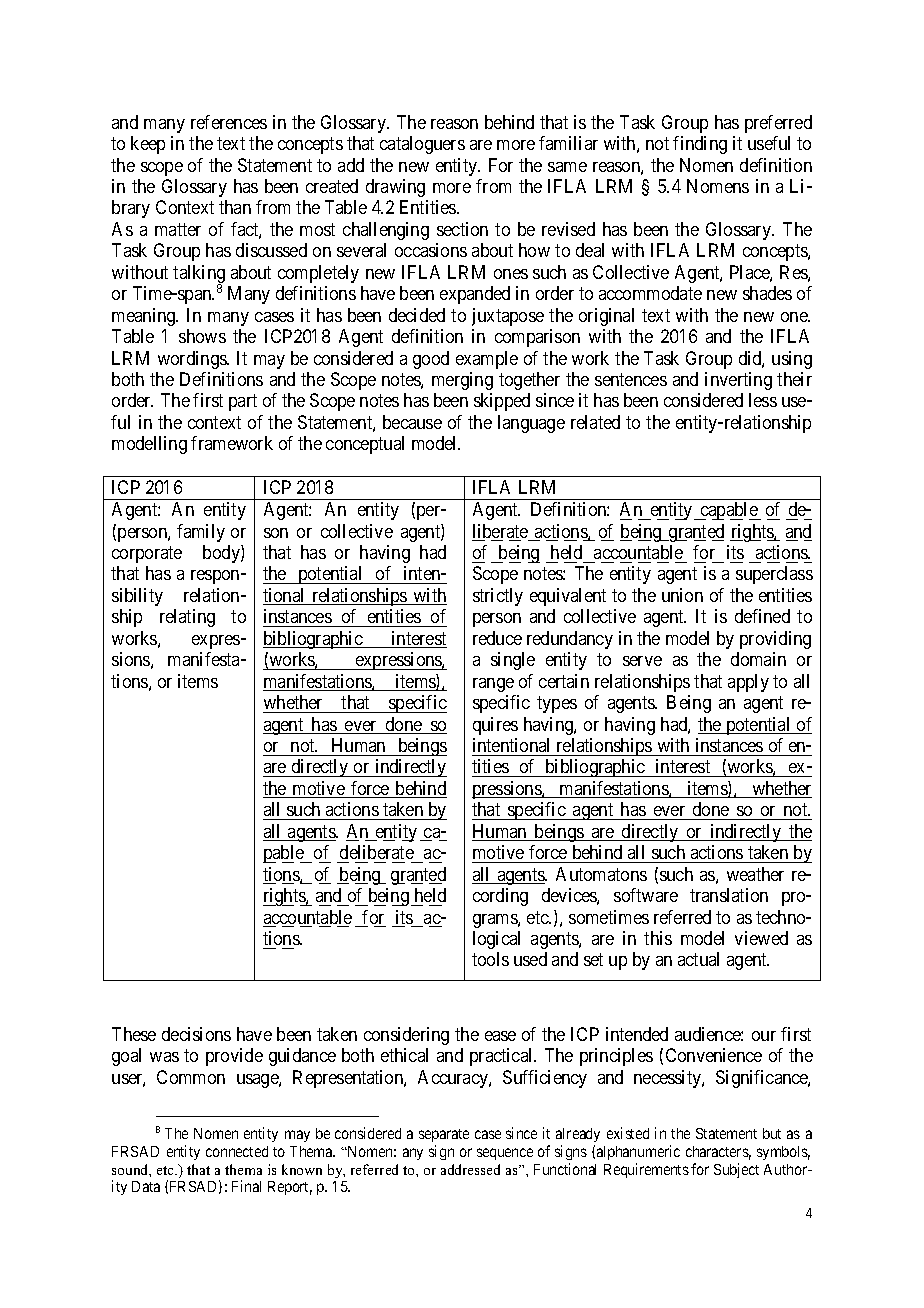  What do you see at coordinates (201, 533) in the document?
I see `family` at bounding box center [201, 533].
